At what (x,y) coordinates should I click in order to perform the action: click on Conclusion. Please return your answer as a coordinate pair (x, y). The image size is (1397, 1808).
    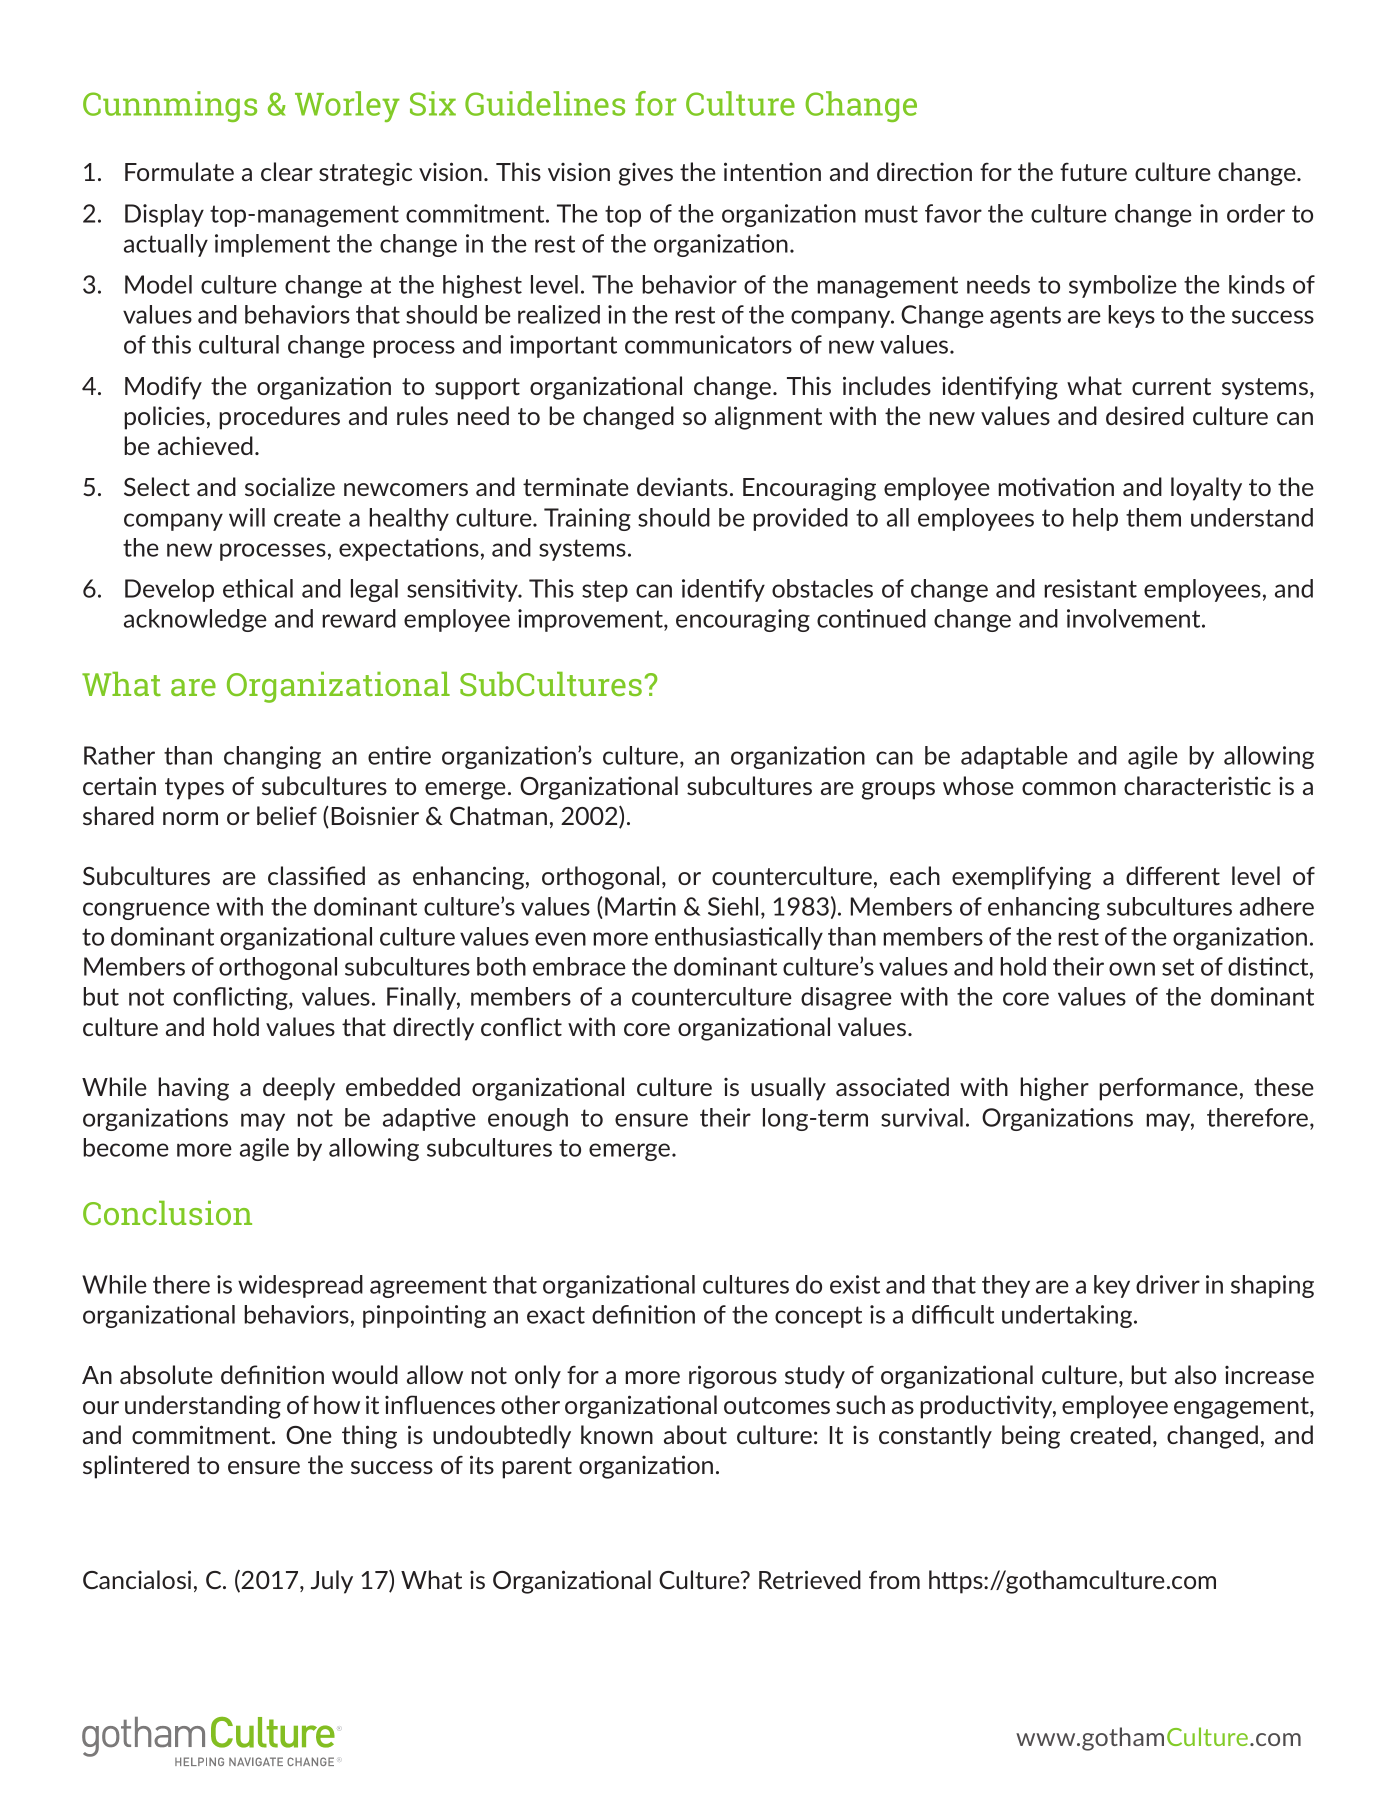
    Looking at the image, I should click on (167, 1213).
